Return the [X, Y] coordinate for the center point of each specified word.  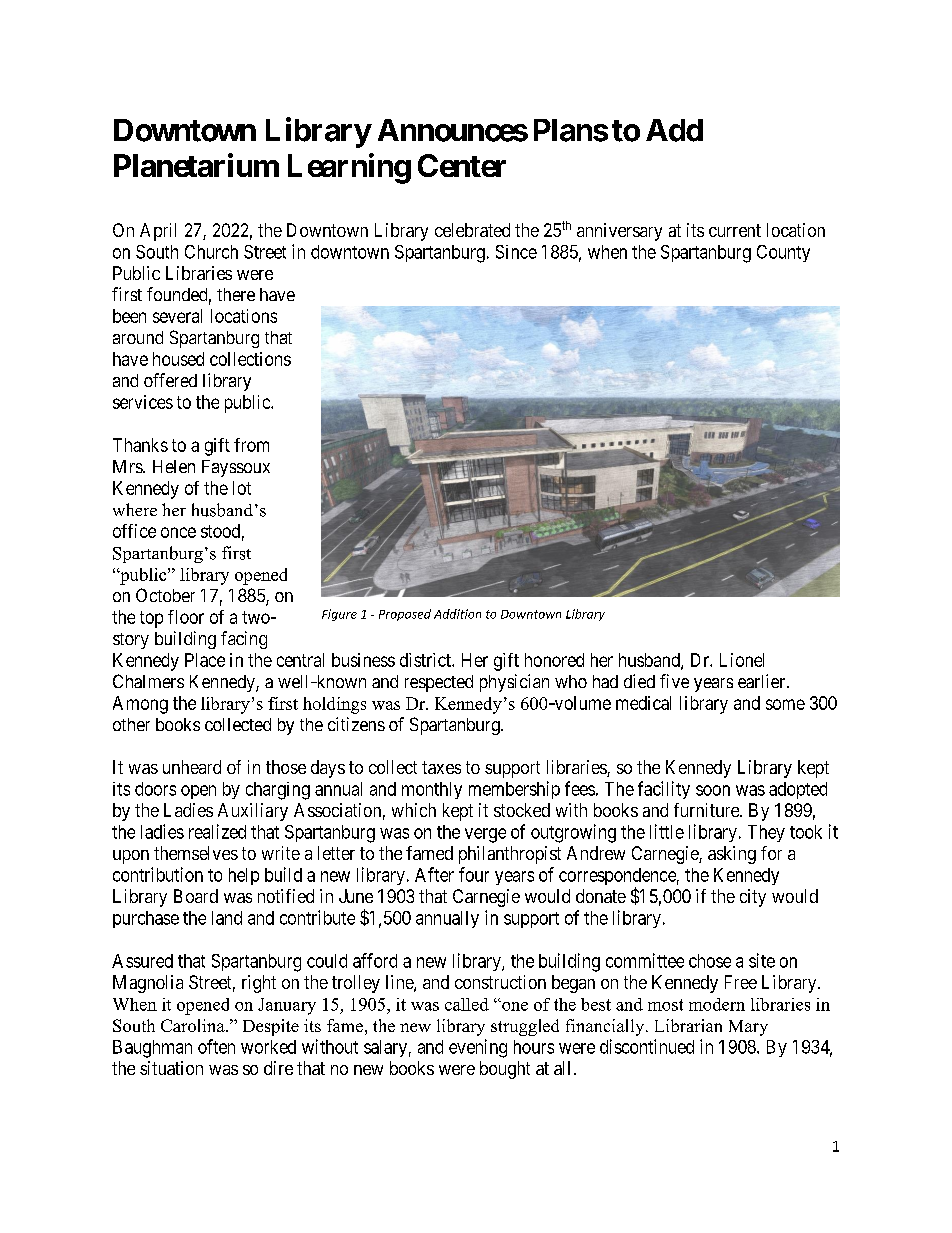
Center [462, 165]
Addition [457, 614]
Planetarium [196, 165]
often [216, 1046]
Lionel [742, 660]
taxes [441, 767]
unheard [192, 767]
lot [242, 488]
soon [713, 790]
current [735, 230]
